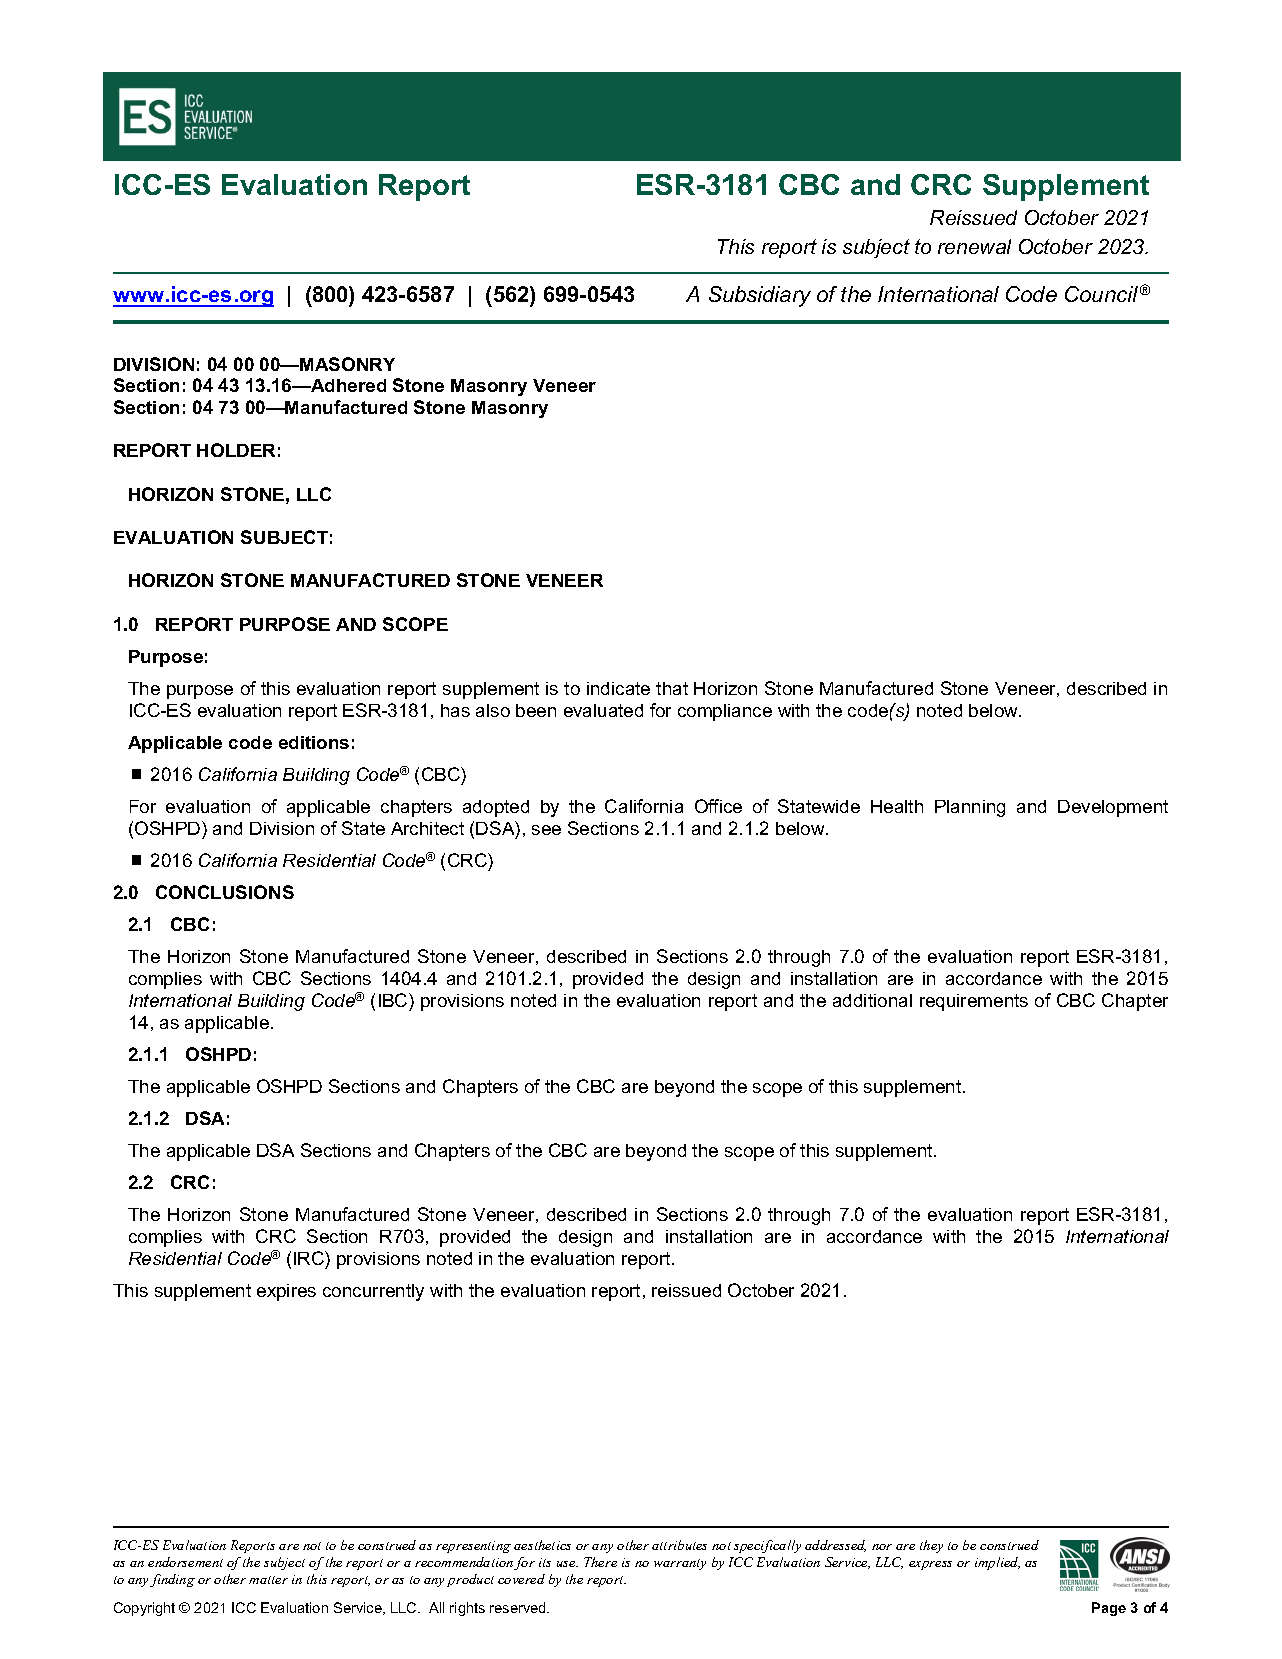 This image has width=1282, height=1659. I want to click on editions, so click(314, 742).
